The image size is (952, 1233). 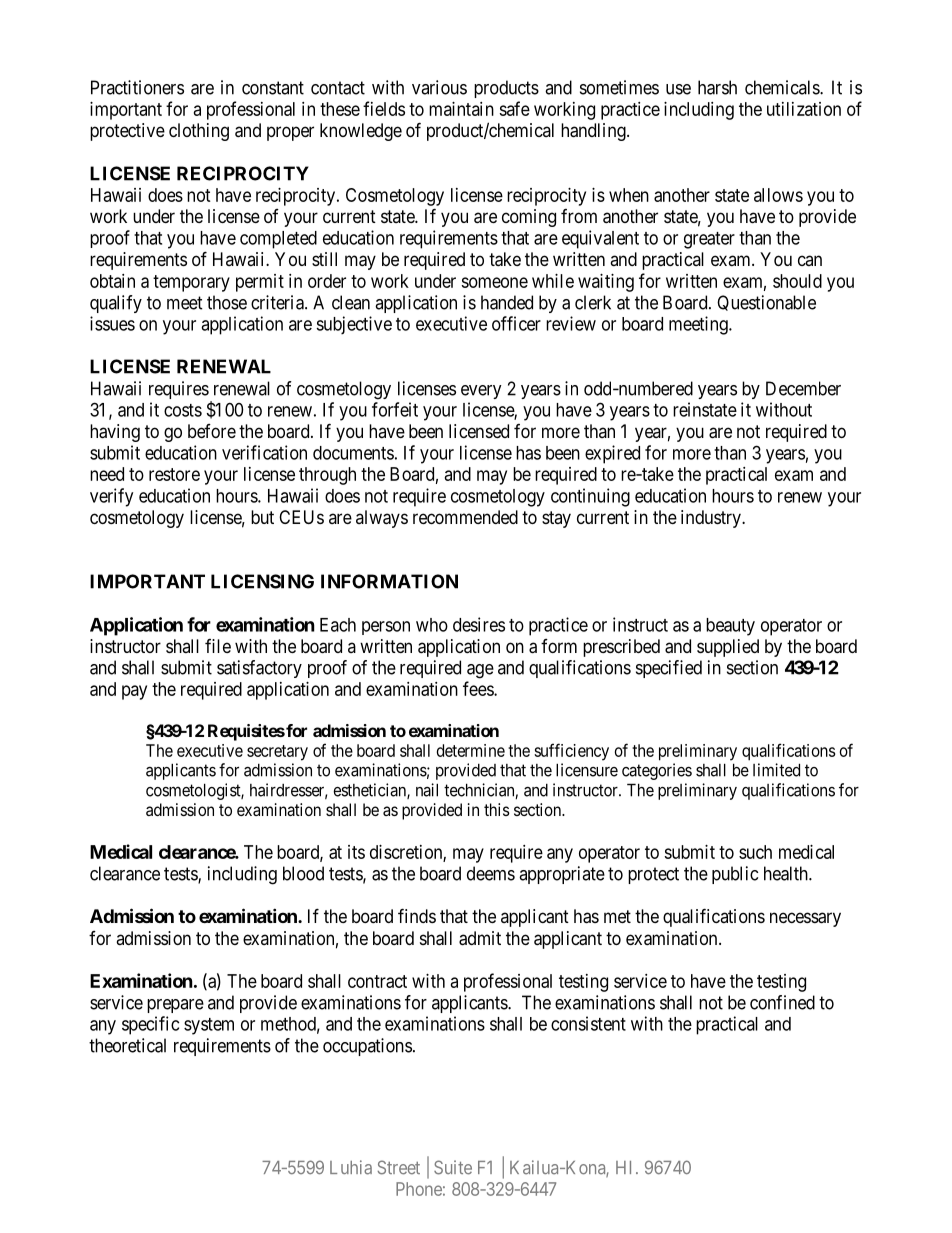 What do you see at coordinates (127, 1045) in the screenshot?
I see `theoretical` at bounding box center [127, 1045].
